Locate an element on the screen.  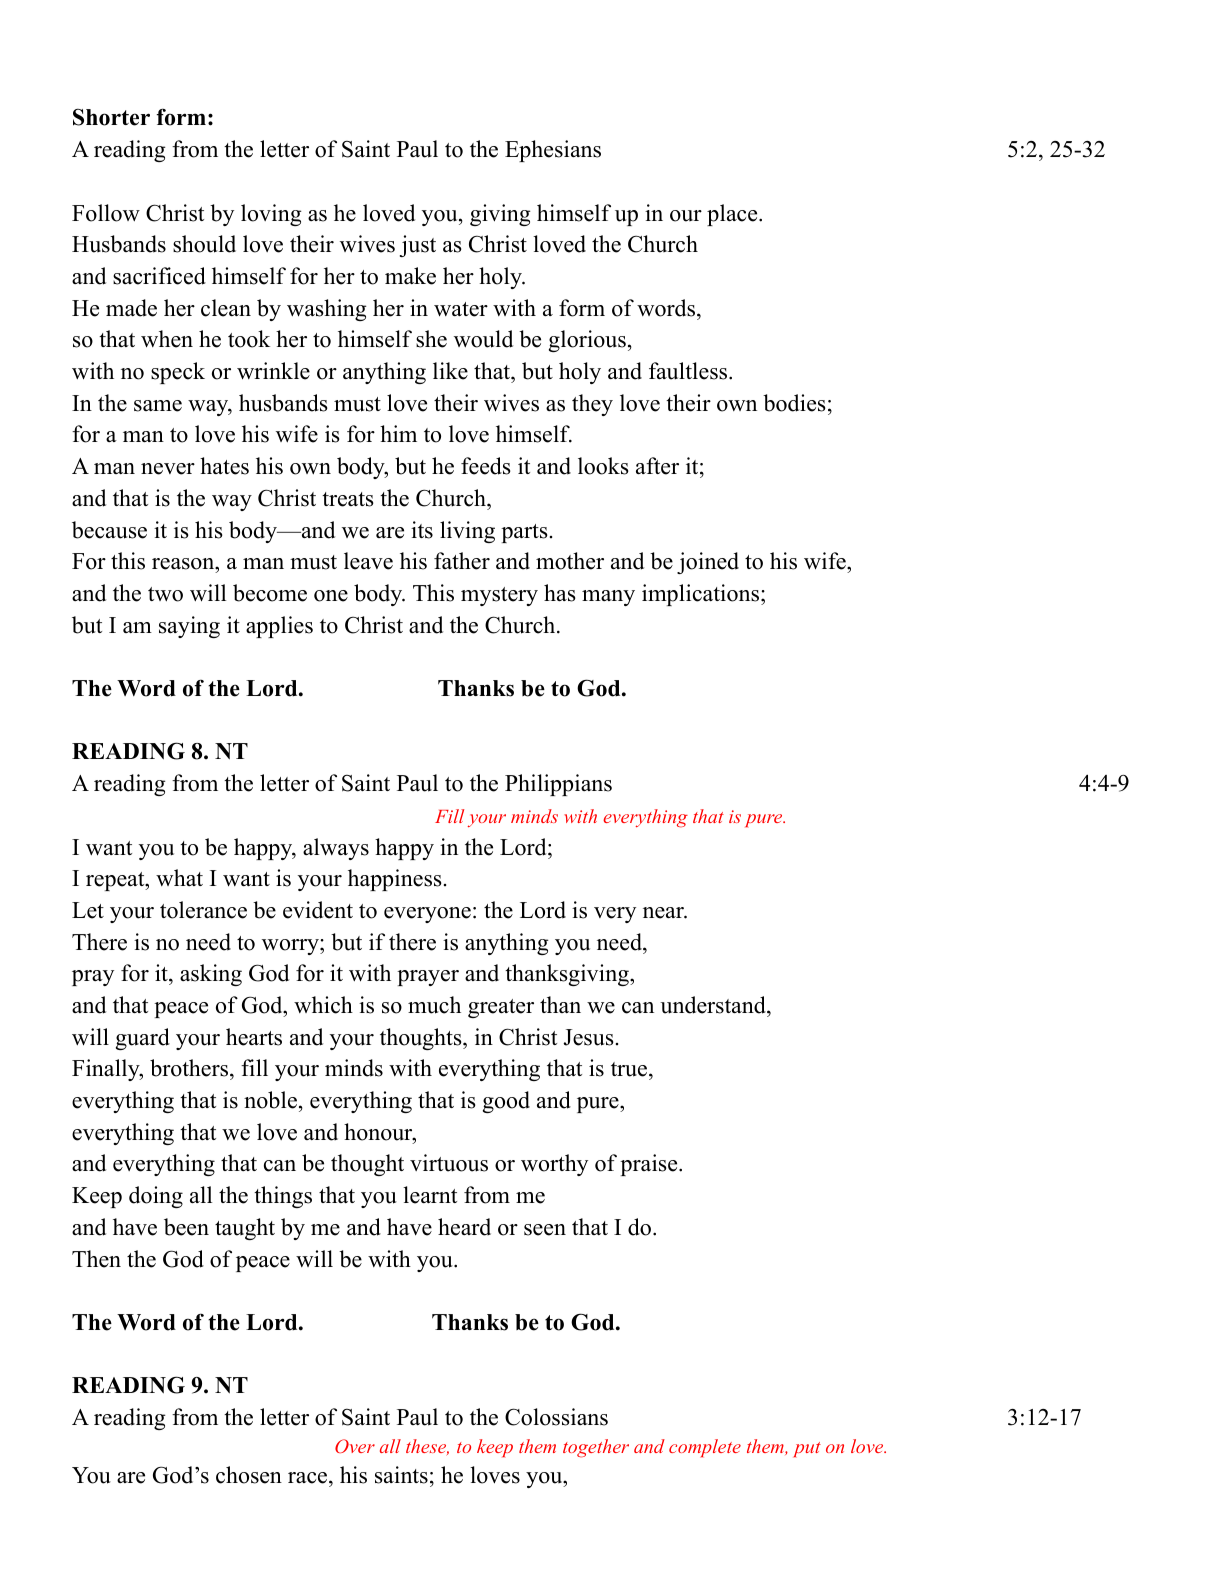
just is located at coordinates (418, 246).
